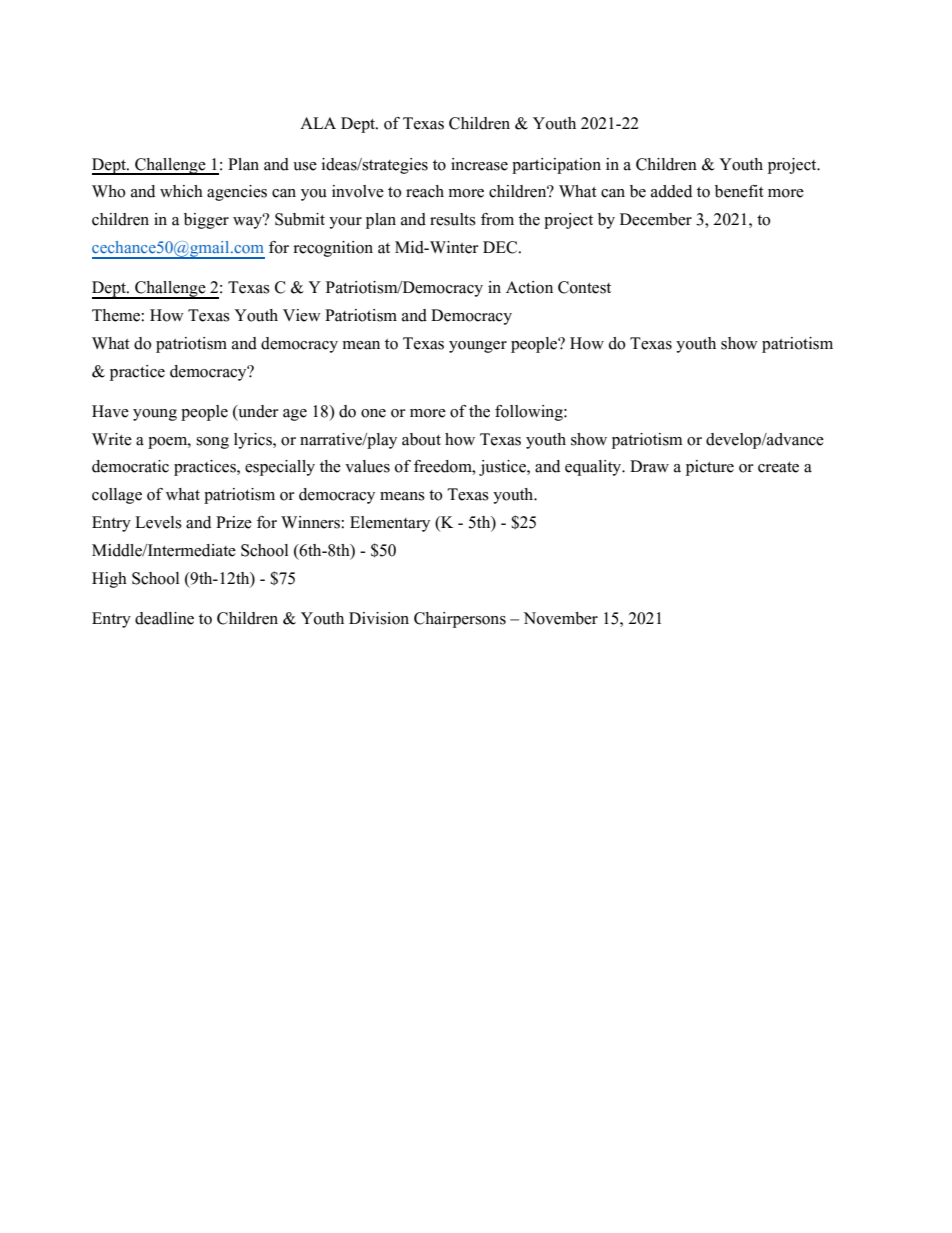 The image size is (952, 1233). Describe the element at coordinates (479, 164) in the document. I see `increase` at that location.
